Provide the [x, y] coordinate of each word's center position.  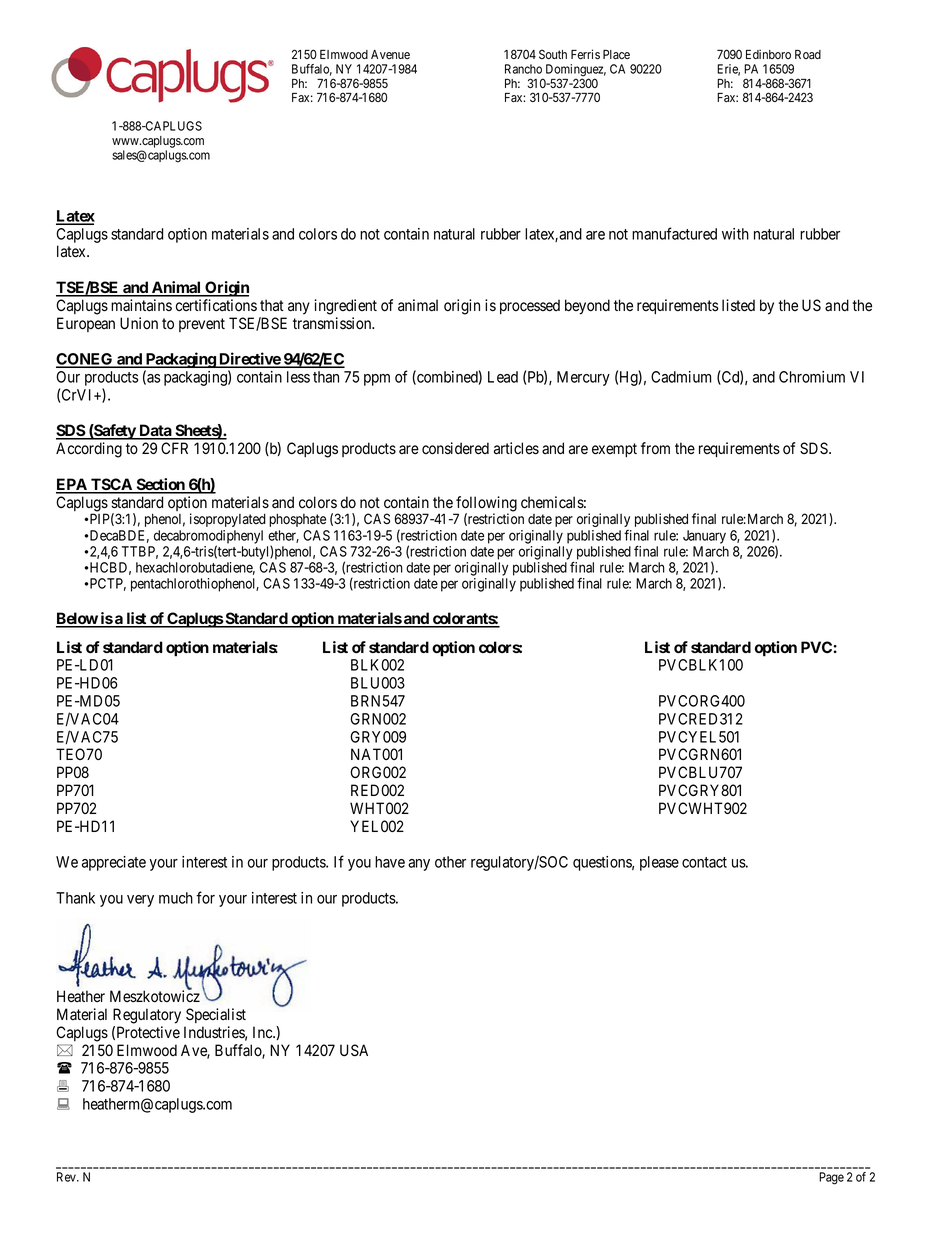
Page [831, 1178]
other [450, 862]
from [655, 448]
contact [704, 862]
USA [354, 1050]
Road [808, 54]
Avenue [390, 54]
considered [455, 448]
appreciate [114, 863]
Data [155, 431]
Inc [263, 1032]
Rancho [523, 69]
